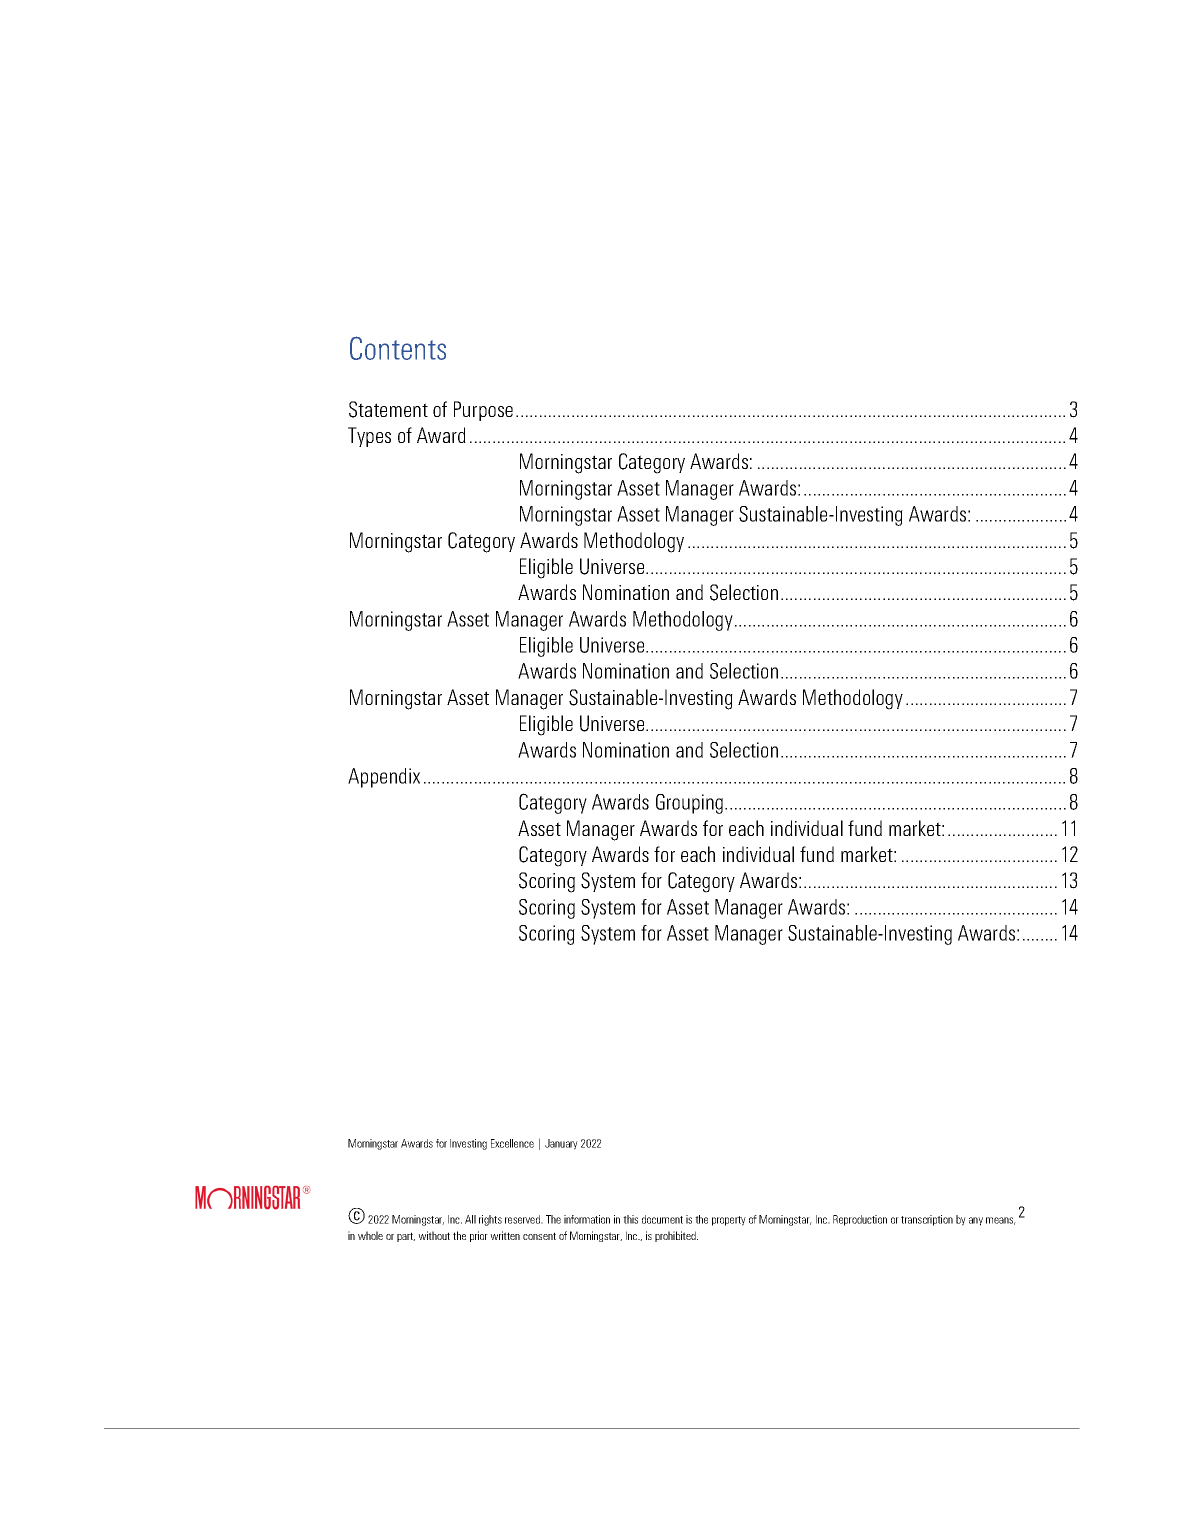 This image has width=1184, height=1533. I want to click on Types, so click(369, 437).
